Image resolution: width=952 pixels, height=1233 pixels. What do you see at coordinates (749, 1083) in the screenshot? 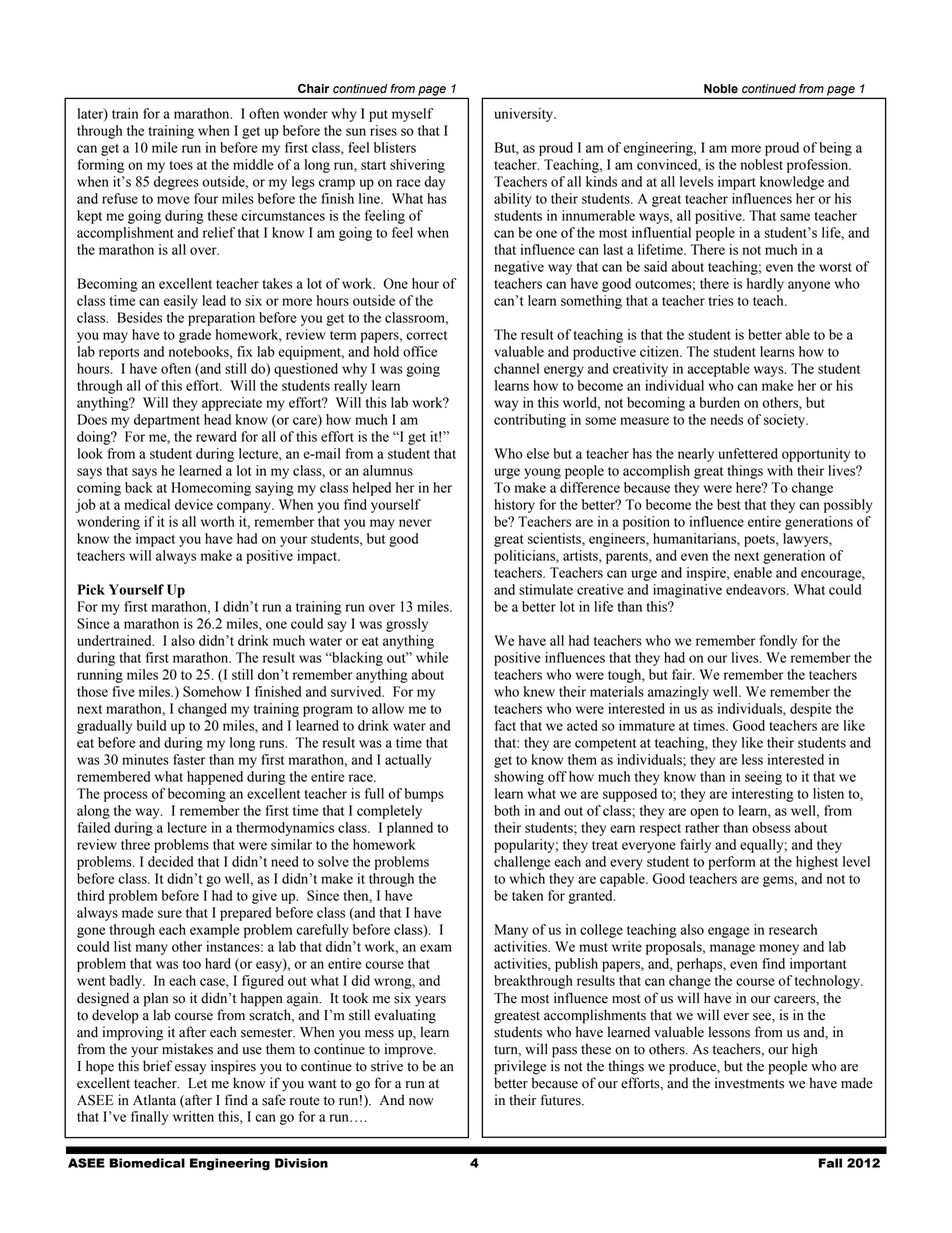
I see `investments` at bounding box center [749, 1083].
